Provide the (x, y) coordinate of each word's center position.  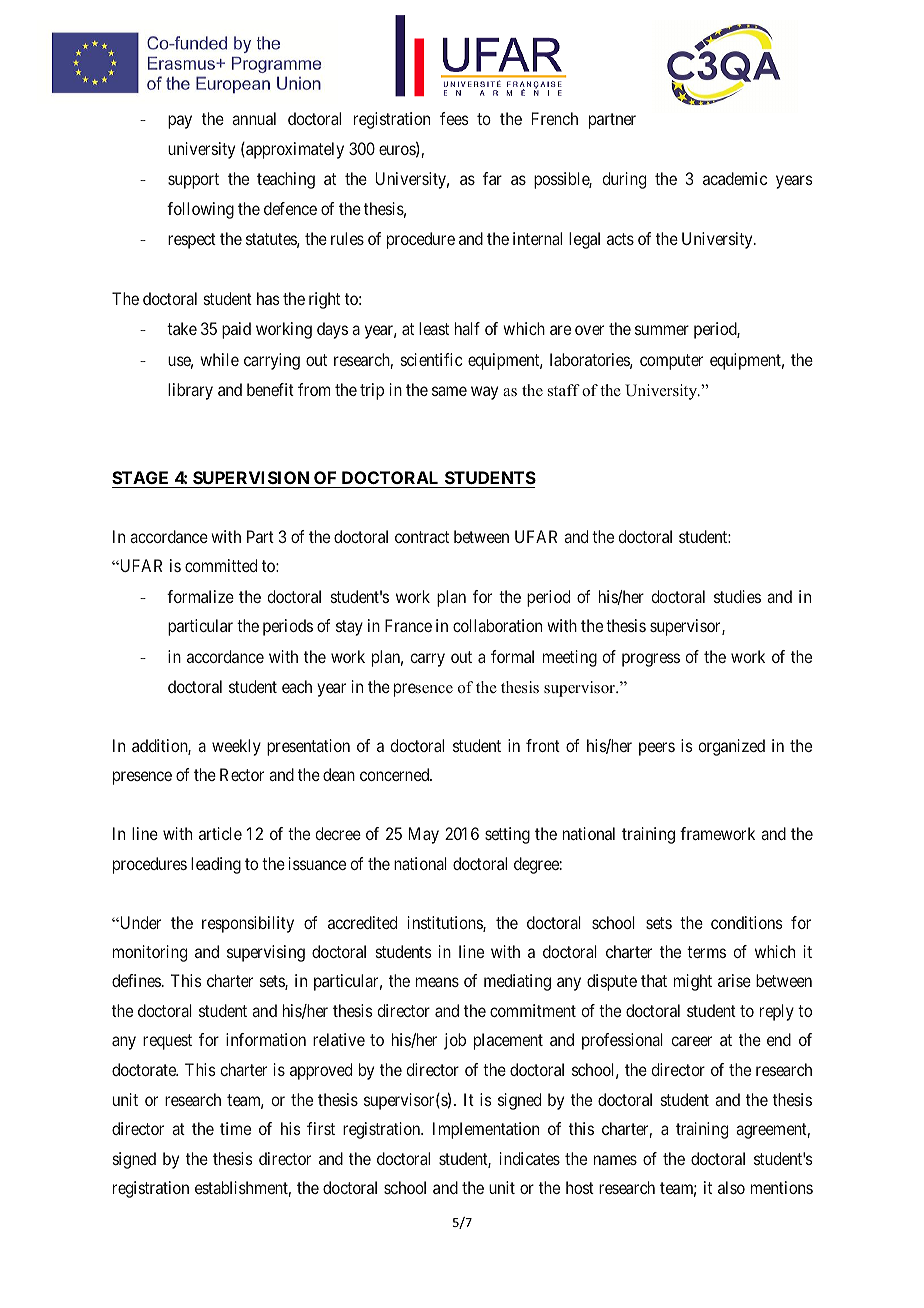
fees (454, 118)
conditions (747, 922)
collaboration (497, 625)
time (235, 1128)
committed (221, 565)
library (190, 391)
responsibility (248, 924)
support (193, 181)
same (449, 391)
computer (671, 362)
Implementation (486, 1130)
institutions (446, 924)
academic (735, 178)
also (731, 1187)
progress (651, 660)
